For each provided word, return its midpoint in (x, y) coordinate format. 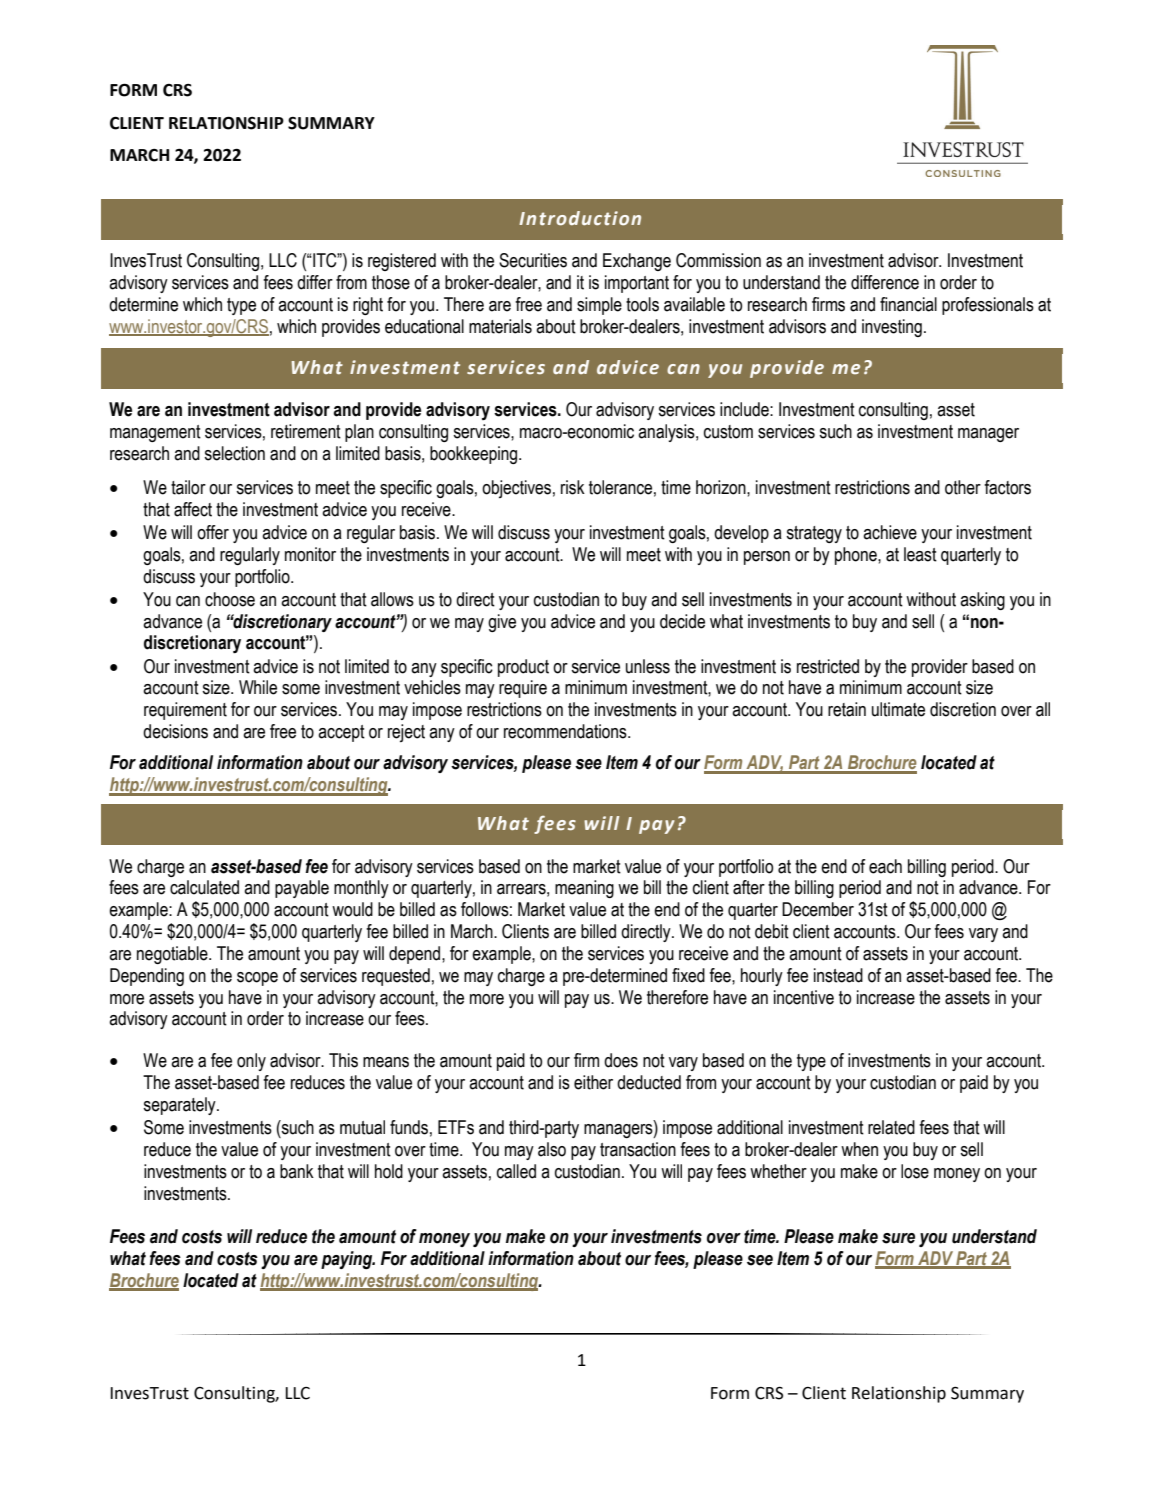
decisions (175, 731)
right (368, 306)
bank (297, 1171)
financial (908, 304)
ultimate (898, 709)
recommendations (566, 731)
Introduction (580, 218)
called (516, 1171)
